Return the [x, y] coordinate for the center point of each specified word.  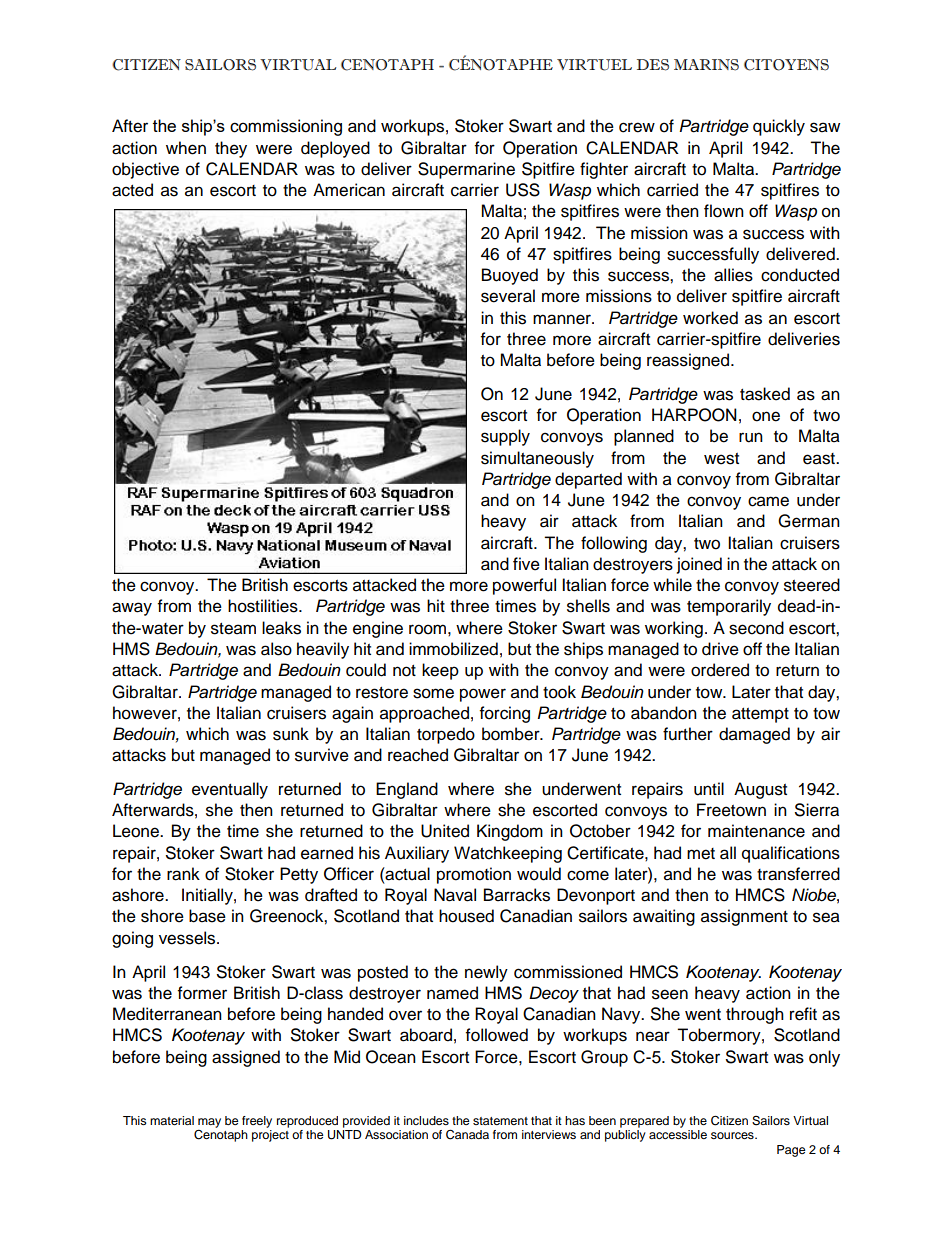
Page [791, 1151]
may [209, 1123]
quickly [779, 127]
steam [233, 629]
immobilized [453, 649]
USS [523, 190]
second [756, 628]
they [231, 149]
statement [500, 1121]
